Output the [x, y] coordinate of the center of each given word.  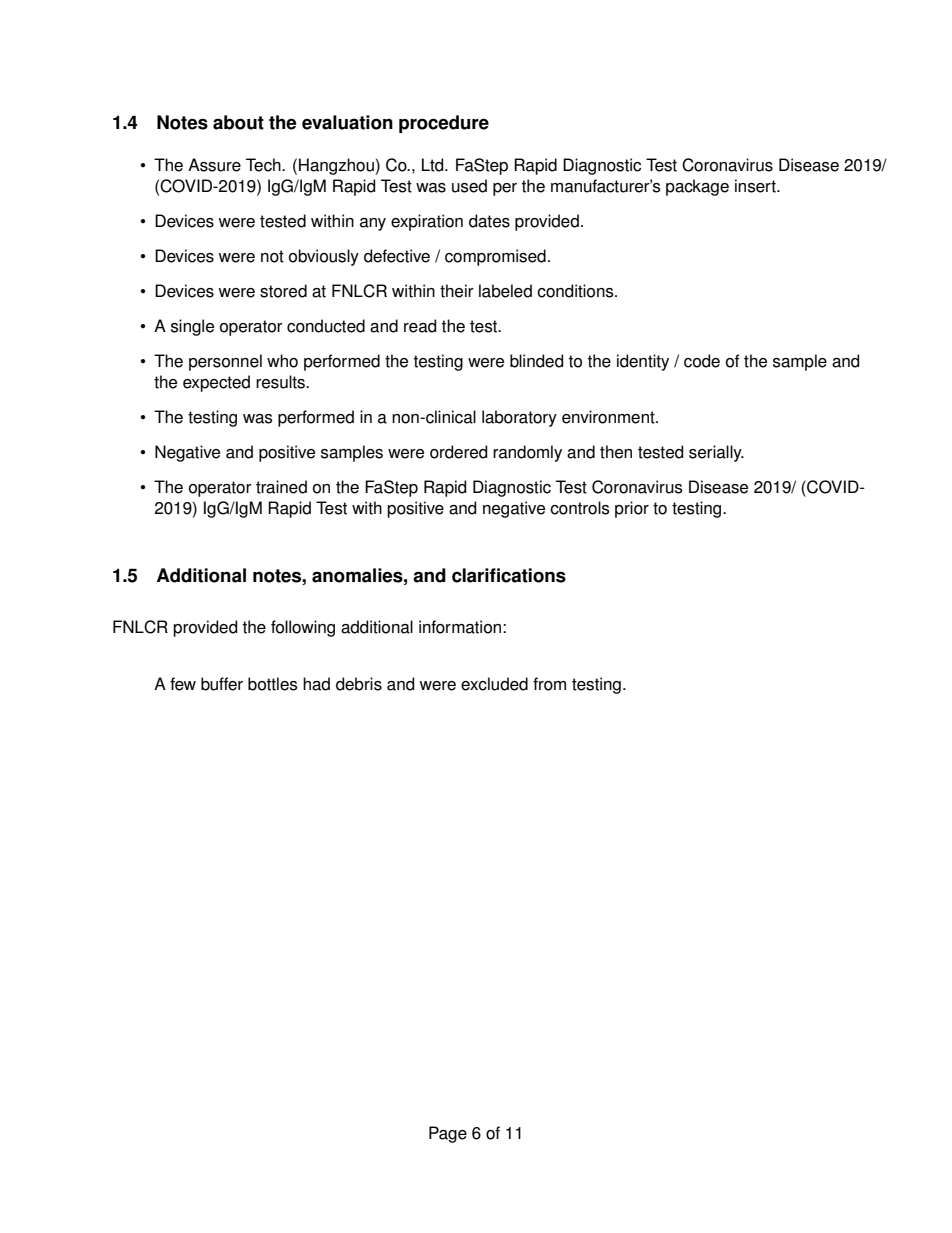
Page [448, 1134]
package [697, 187]
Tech [264, 165]
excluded [494, 684]
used [469, 186]
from [549, 684]
